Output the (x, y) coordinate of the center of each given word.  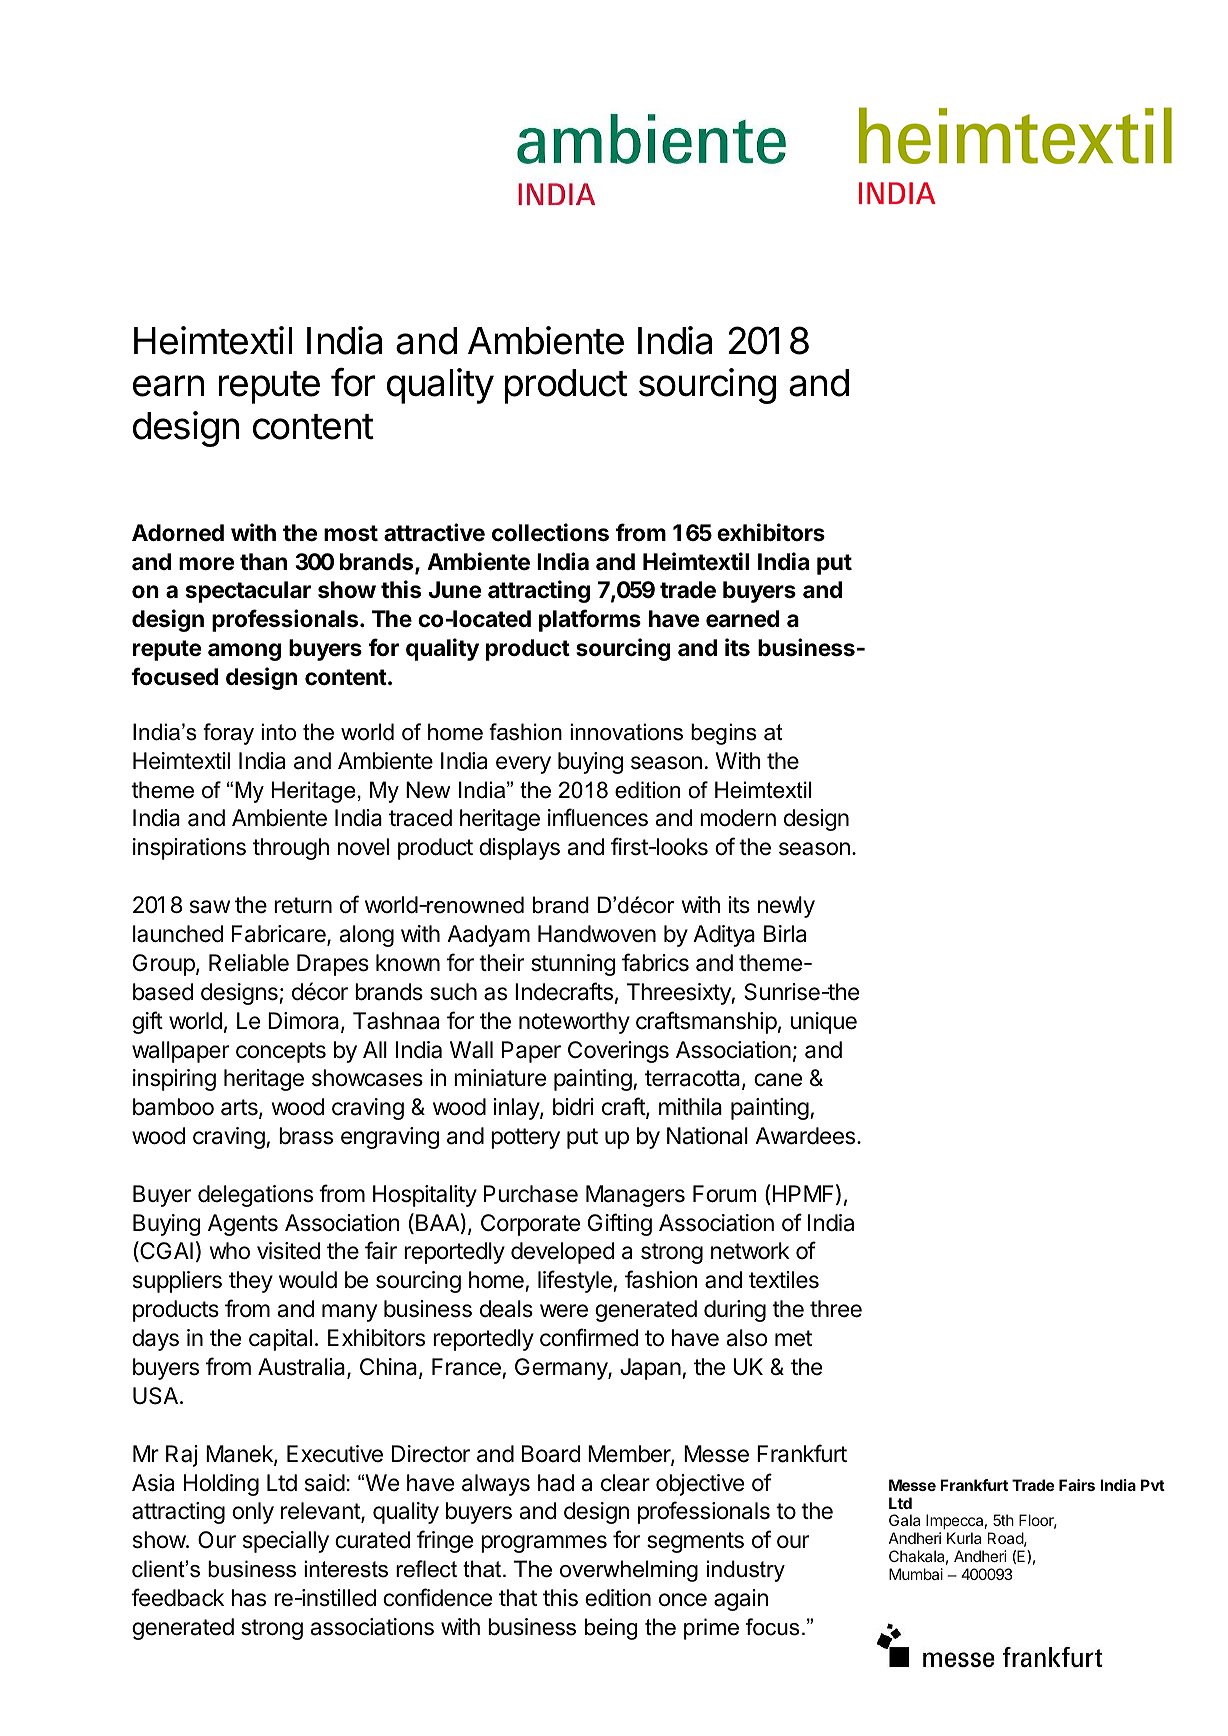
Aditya (724, 936)
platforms (590, 620)
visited (288, 1251)
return (303, 905)
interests (346, 1569)
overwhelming (629, 1571)
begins (724, 734)
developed (562, 1253)
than (263, 562)
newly (786, 907)
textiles (784, 1280)
